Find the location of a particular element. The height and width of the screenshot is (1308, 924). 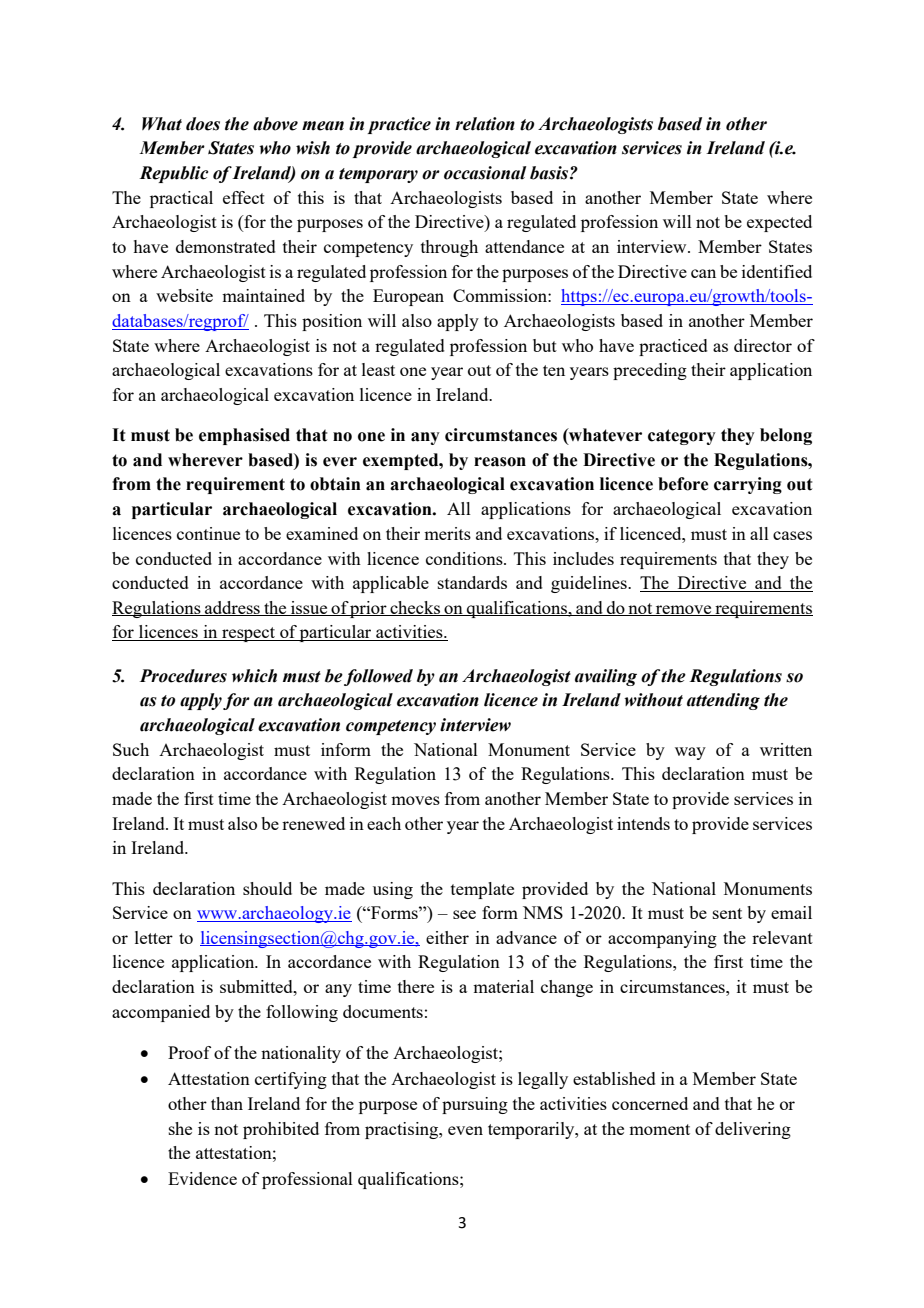

before is located at coordinates (683, 484).
